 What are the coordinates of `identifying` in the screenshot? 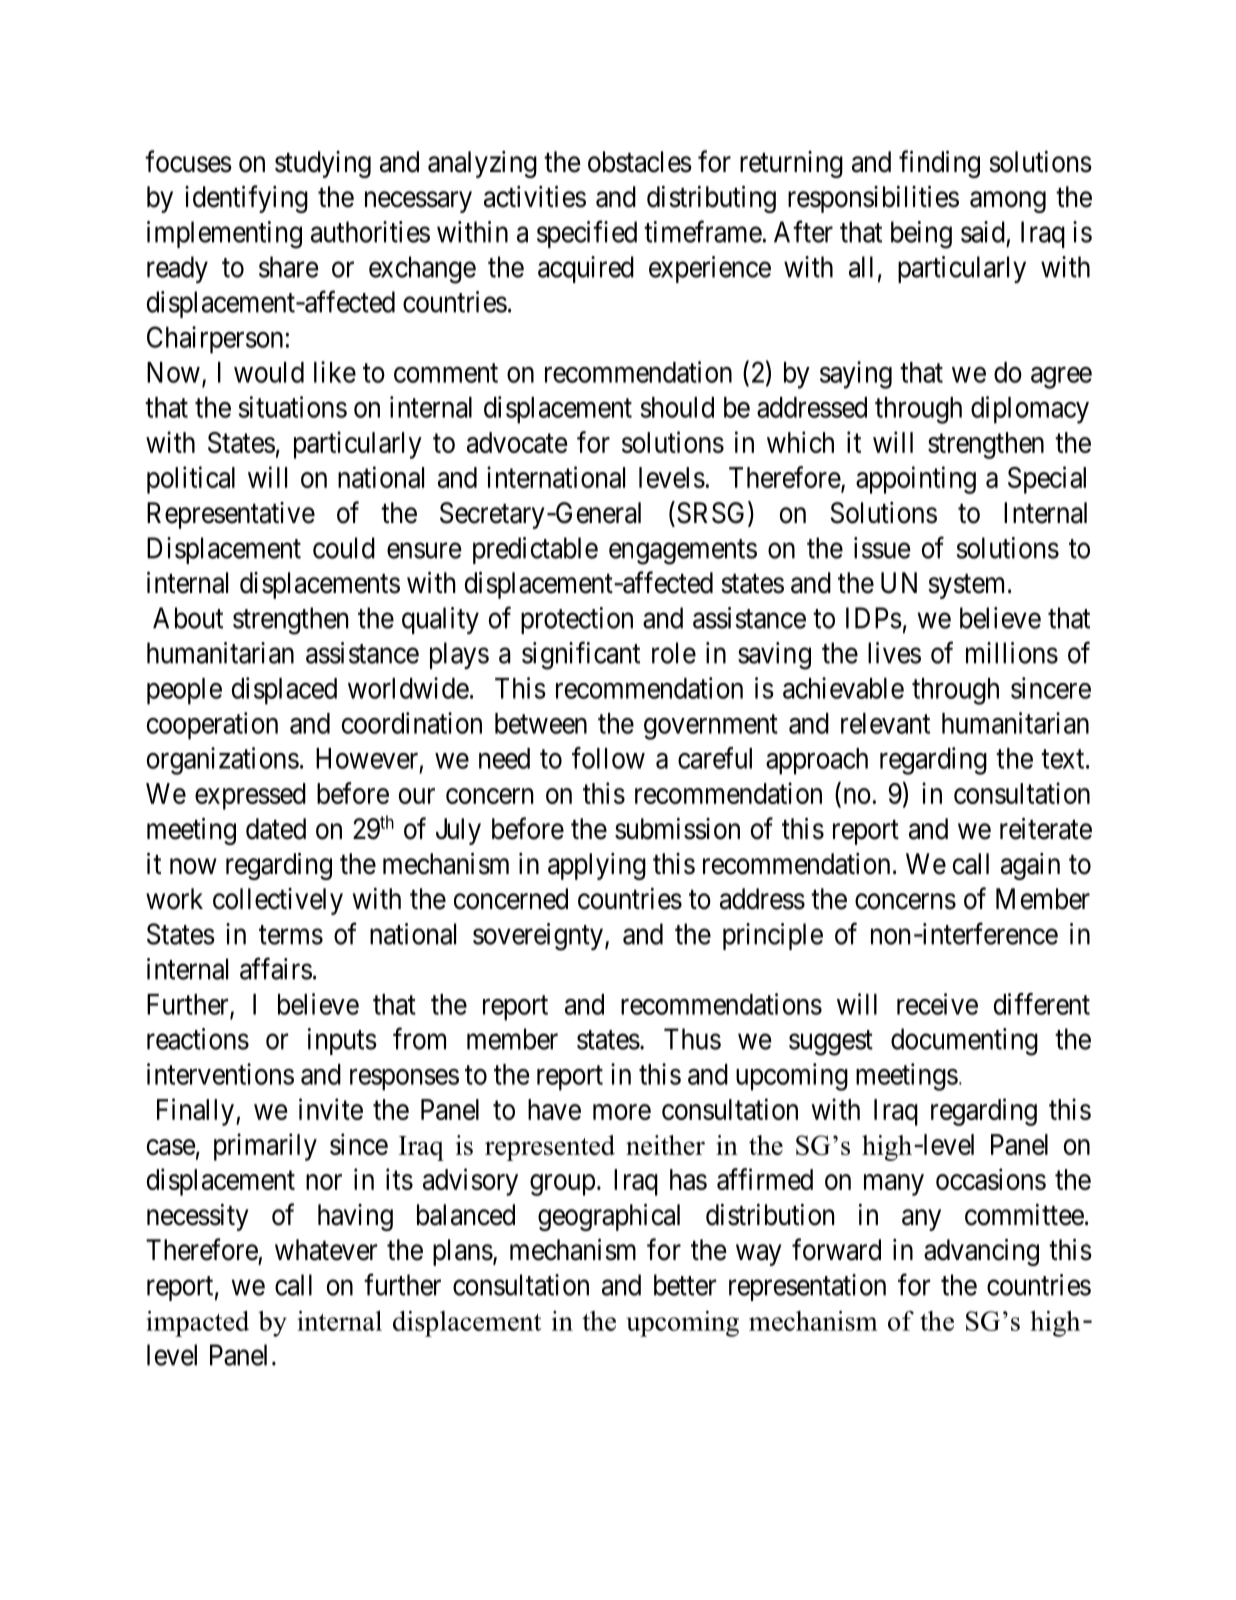 It's located at (246, 199).
